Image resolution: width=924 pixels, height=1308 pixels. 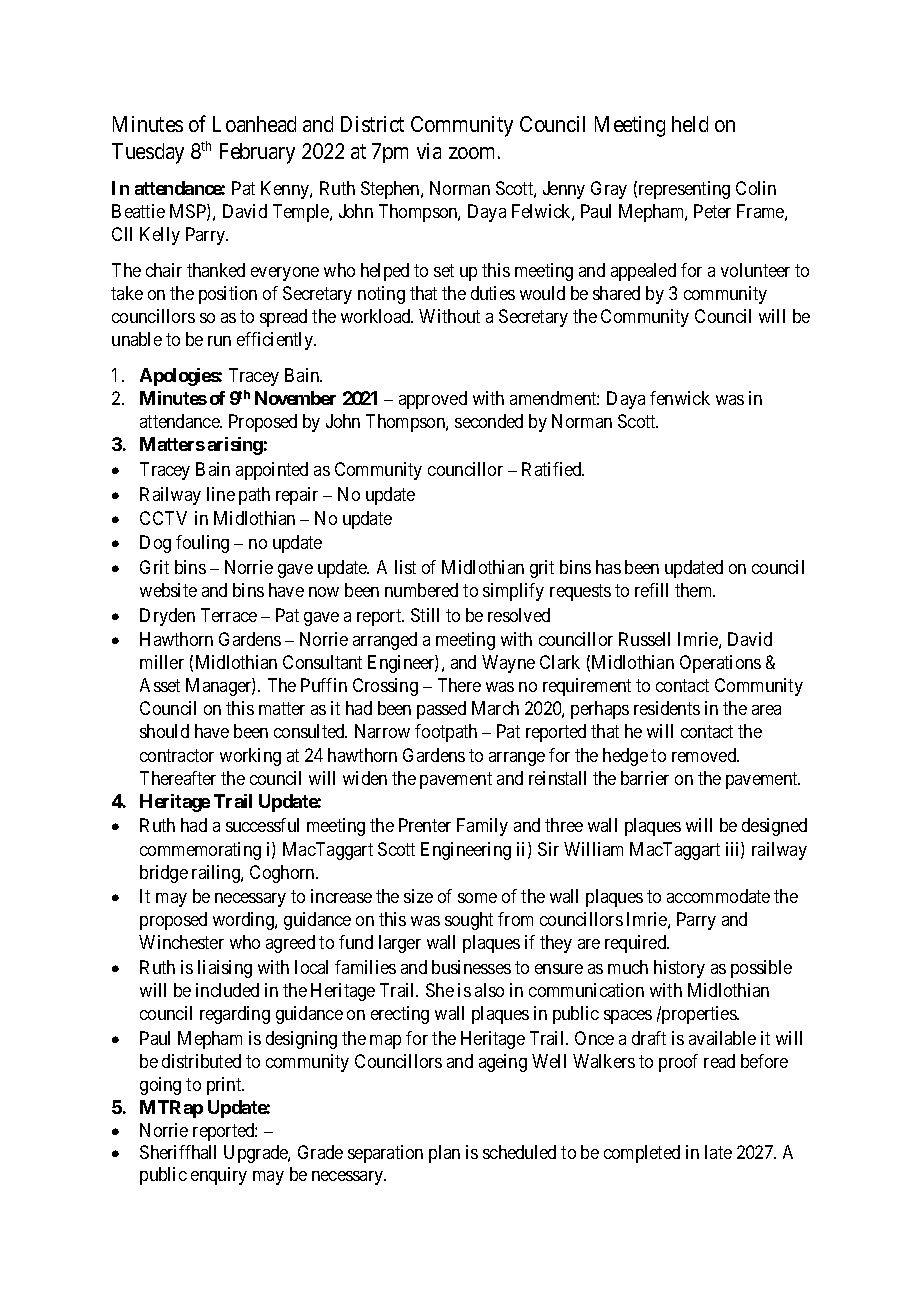 What do you see at coordinates (221, 494) in the screenshot?
I see `line` at bounding box center [221, 494].
